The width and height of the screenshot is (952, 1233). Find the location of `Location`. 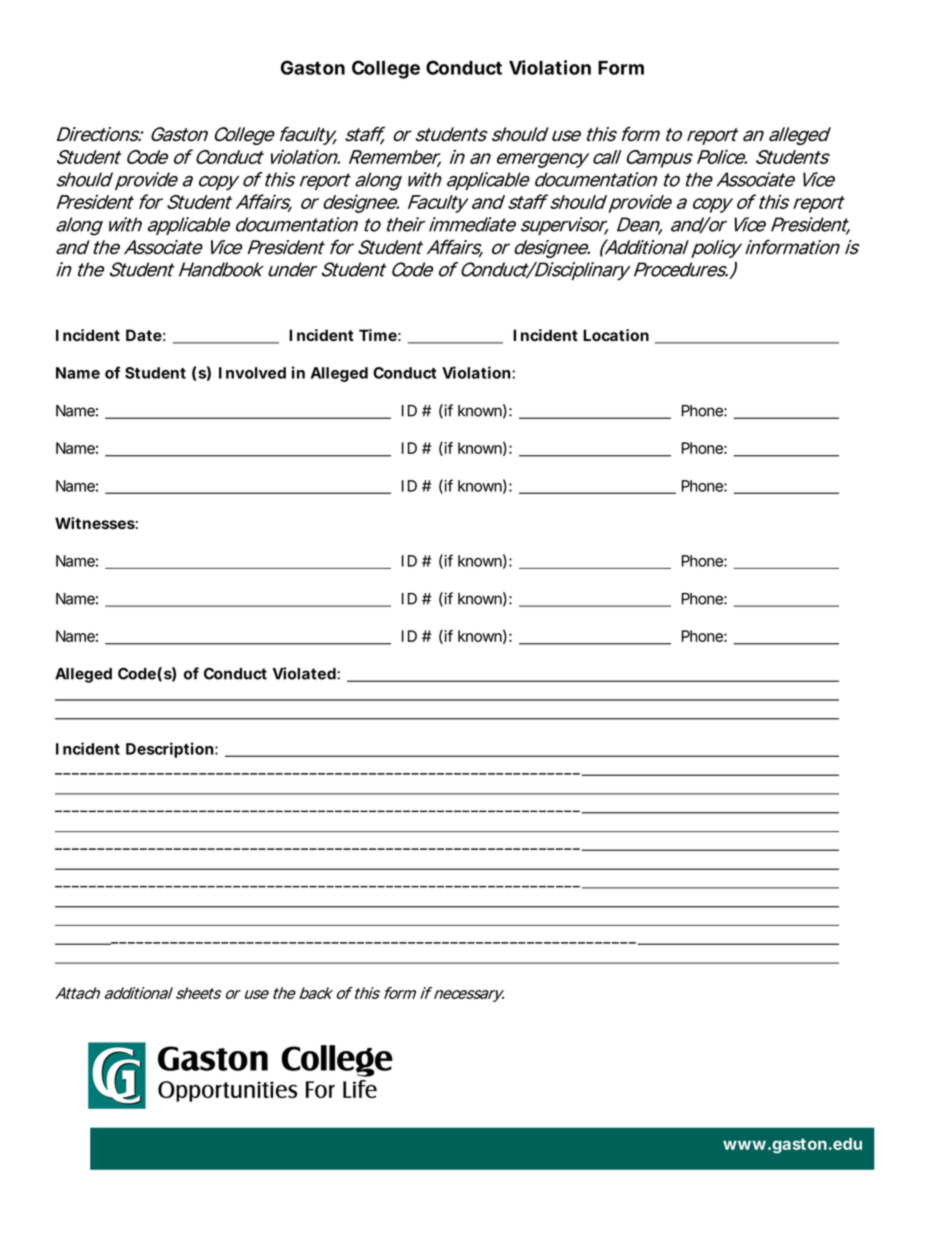

Location is located at coordinates (616, 335).
